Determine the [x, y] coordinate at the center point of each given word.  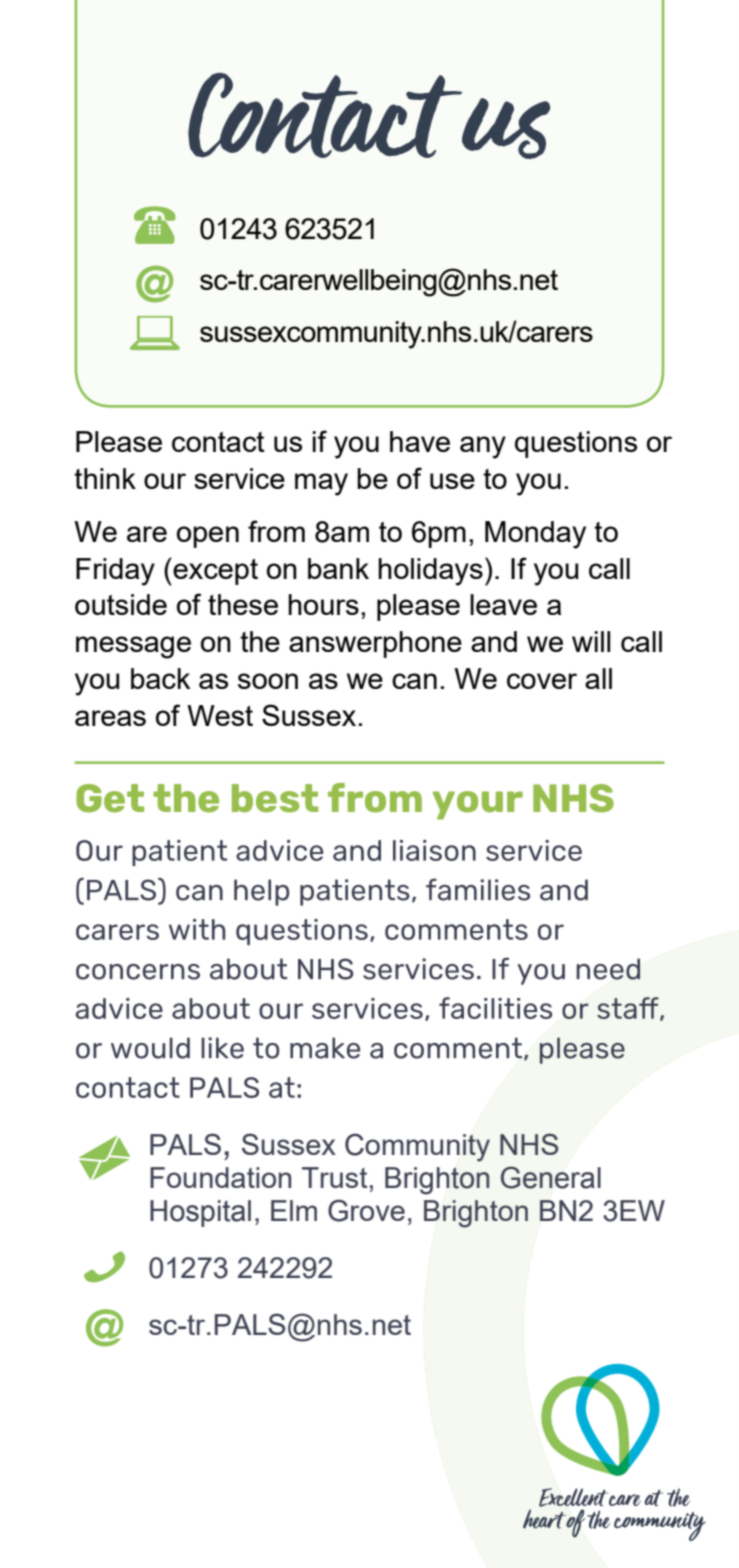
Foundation [220, 1177]
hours [323, 604]
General [551, 1177]
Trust [334, 1177]
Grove [366, 1210]
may [321, 484]
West [220, 715]
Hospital [200, 1213]
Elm [294, 1210]
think [105, 478]
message [133, 647]
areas [110, 718]
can [414, 681]
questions [576, 444]
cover [542, 681]
